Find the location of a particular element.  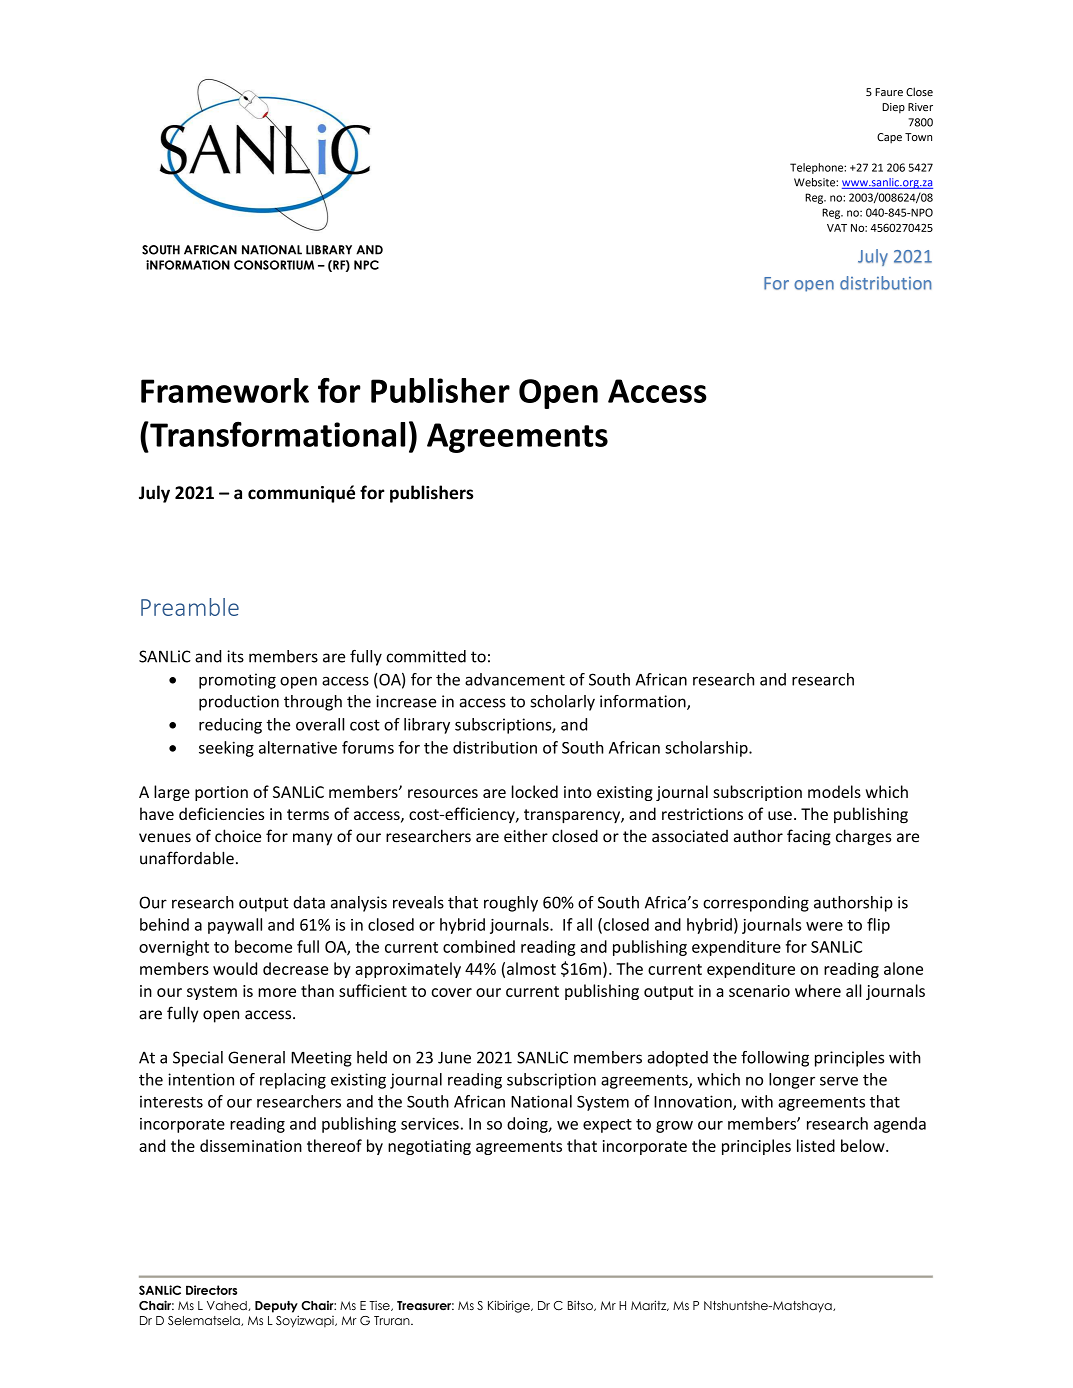

CONSORTIUM is located at coordinates (274, 265).
